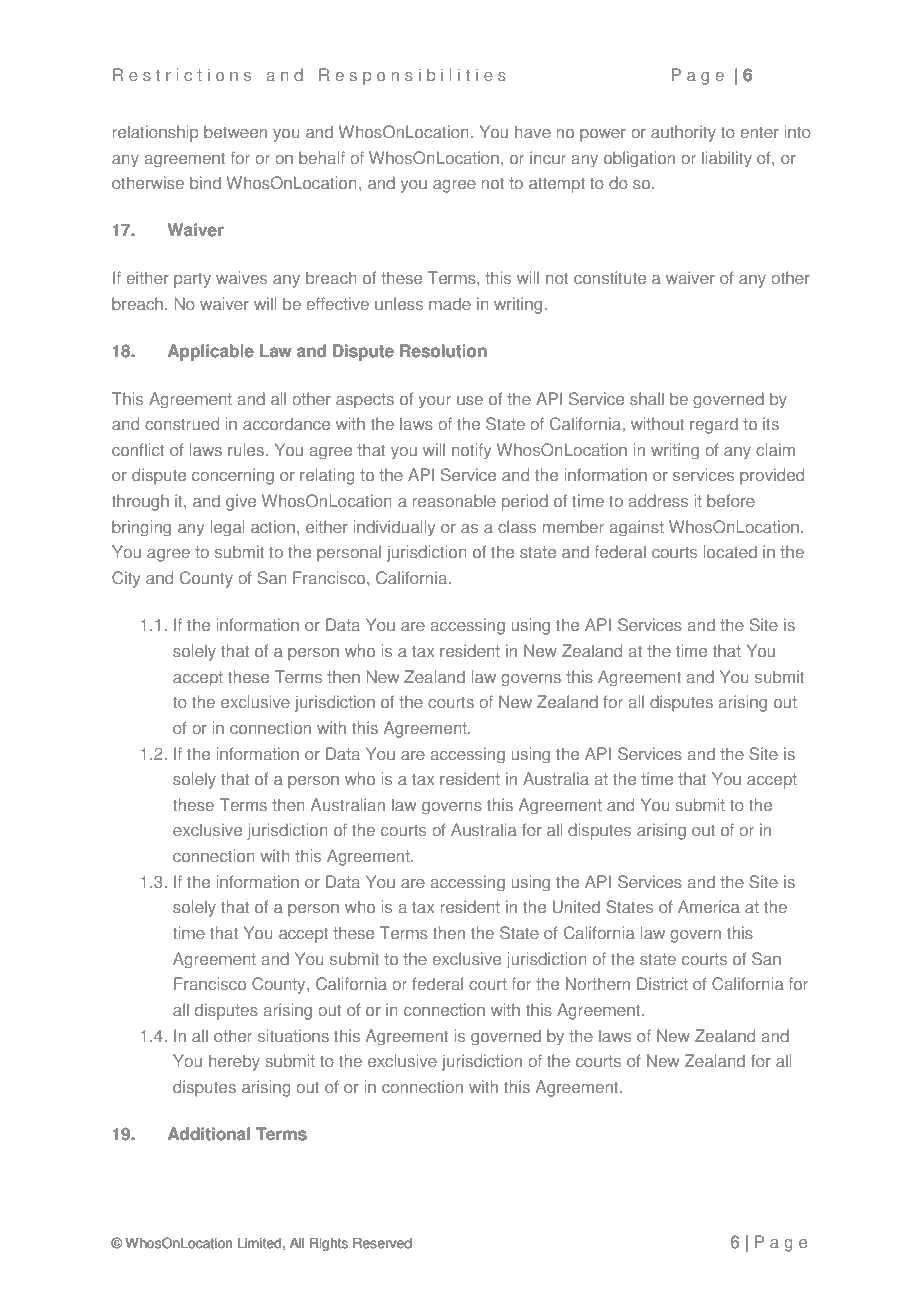  Describe the element at coordinates (730, 552) in the image. I see `located` at that location.
